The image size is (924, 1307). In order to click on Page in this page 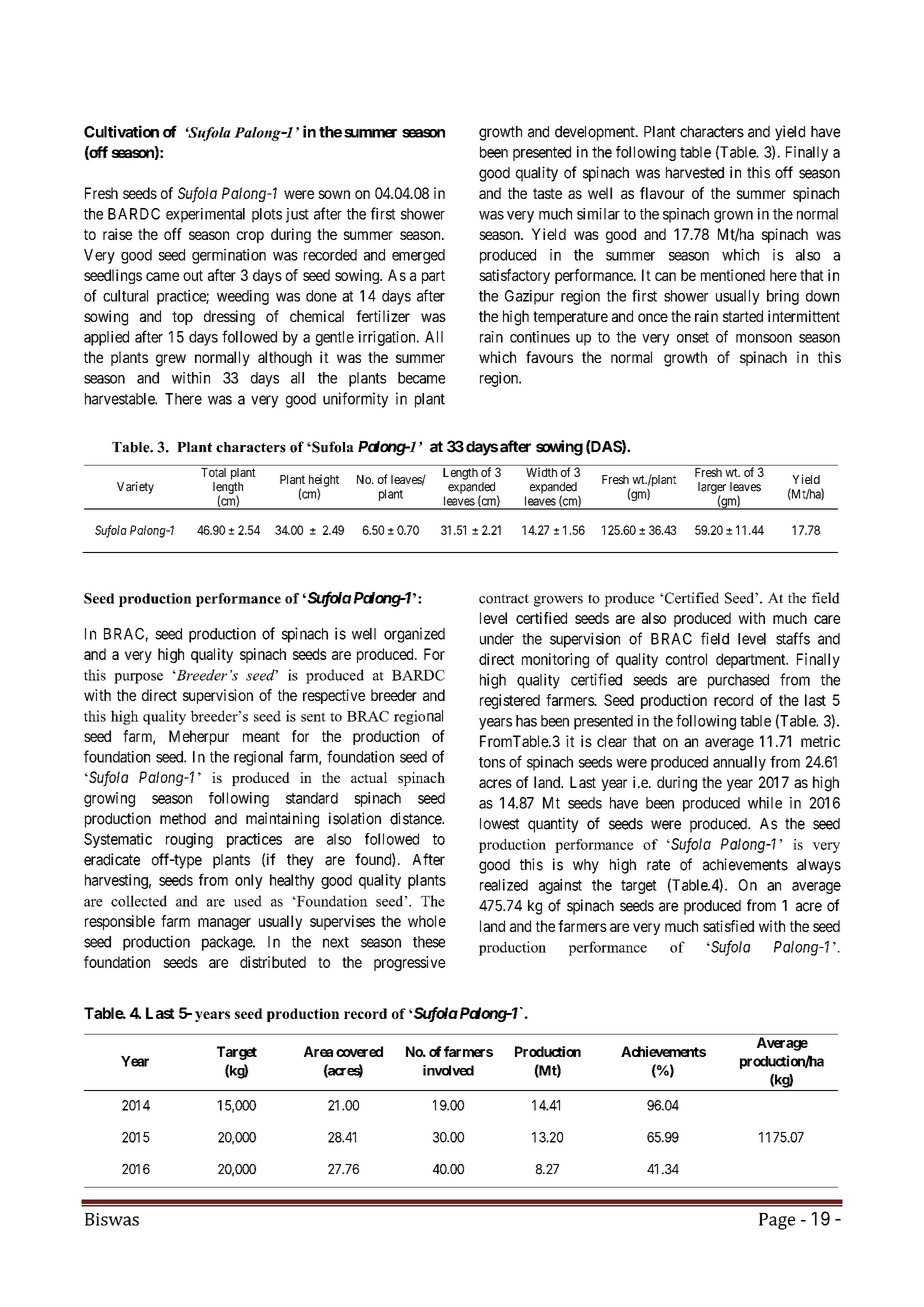, I will do `click(777, 1221)`.
